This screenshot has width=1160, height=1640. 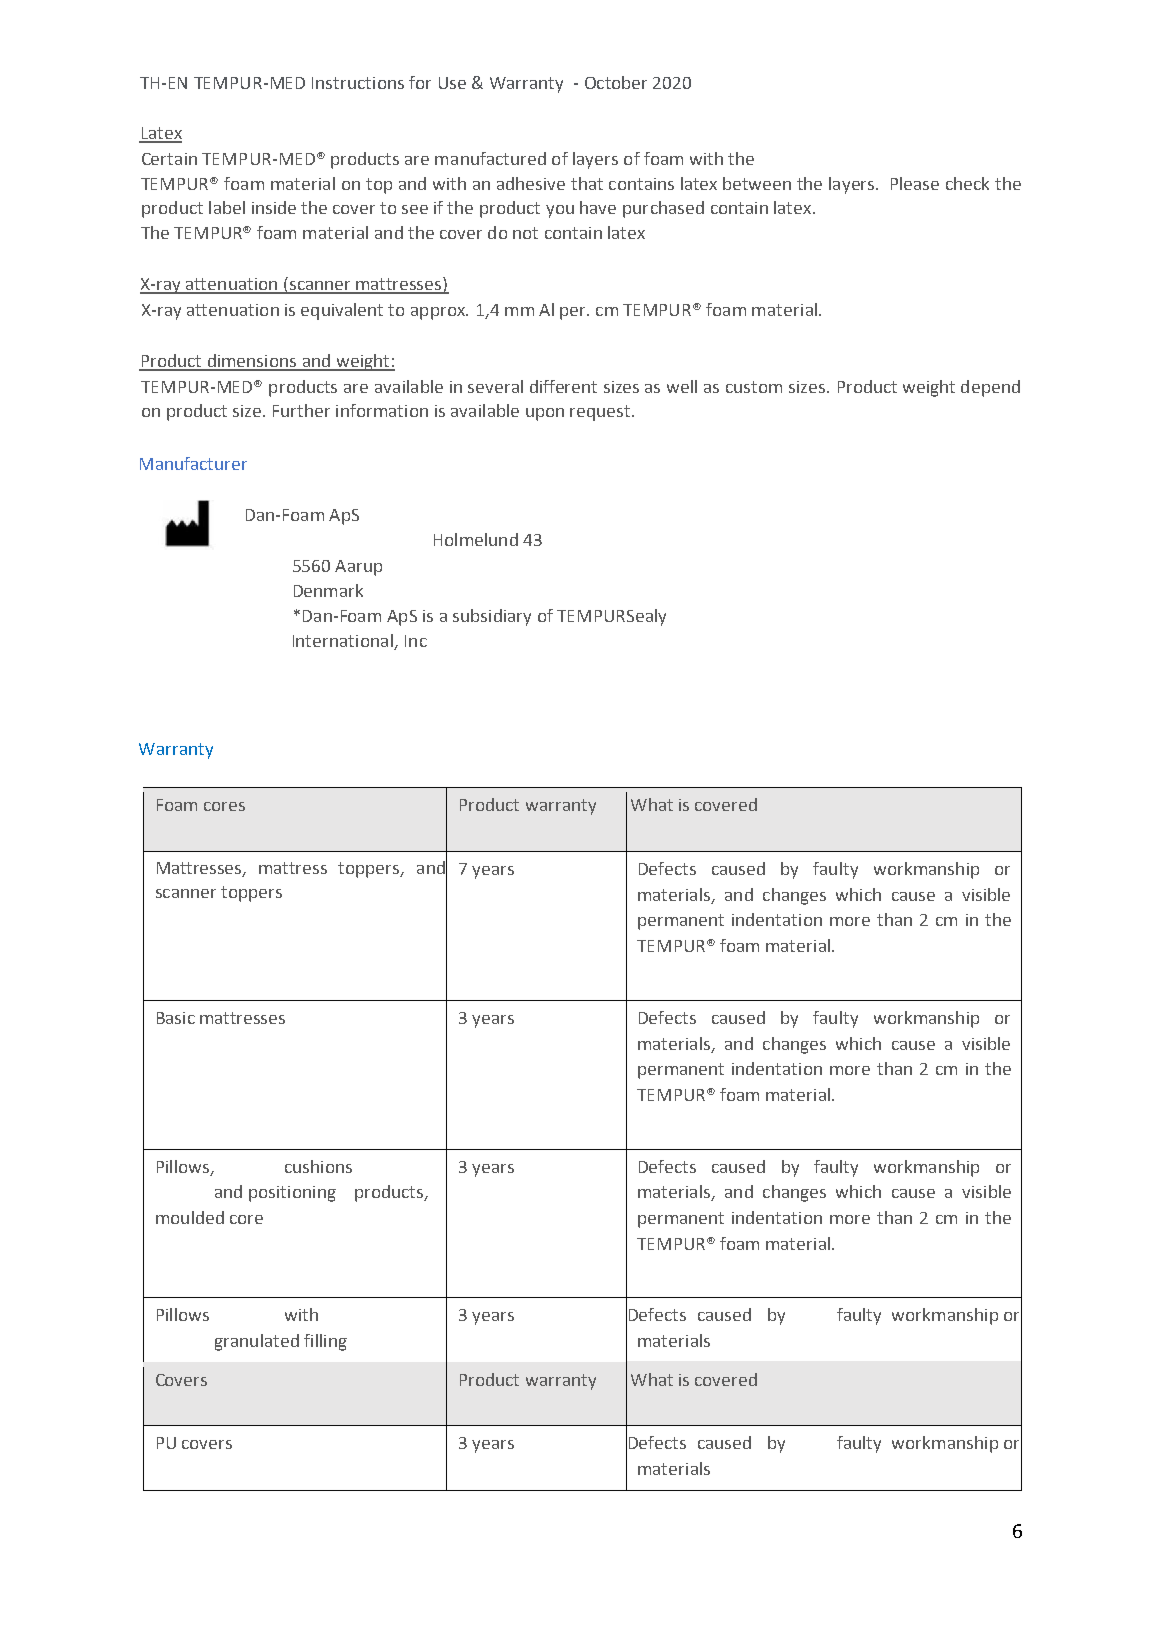 What do you see at coordinates (990, 388) in the screenshot?
I see `depend` at bounding box center [990, 388].
